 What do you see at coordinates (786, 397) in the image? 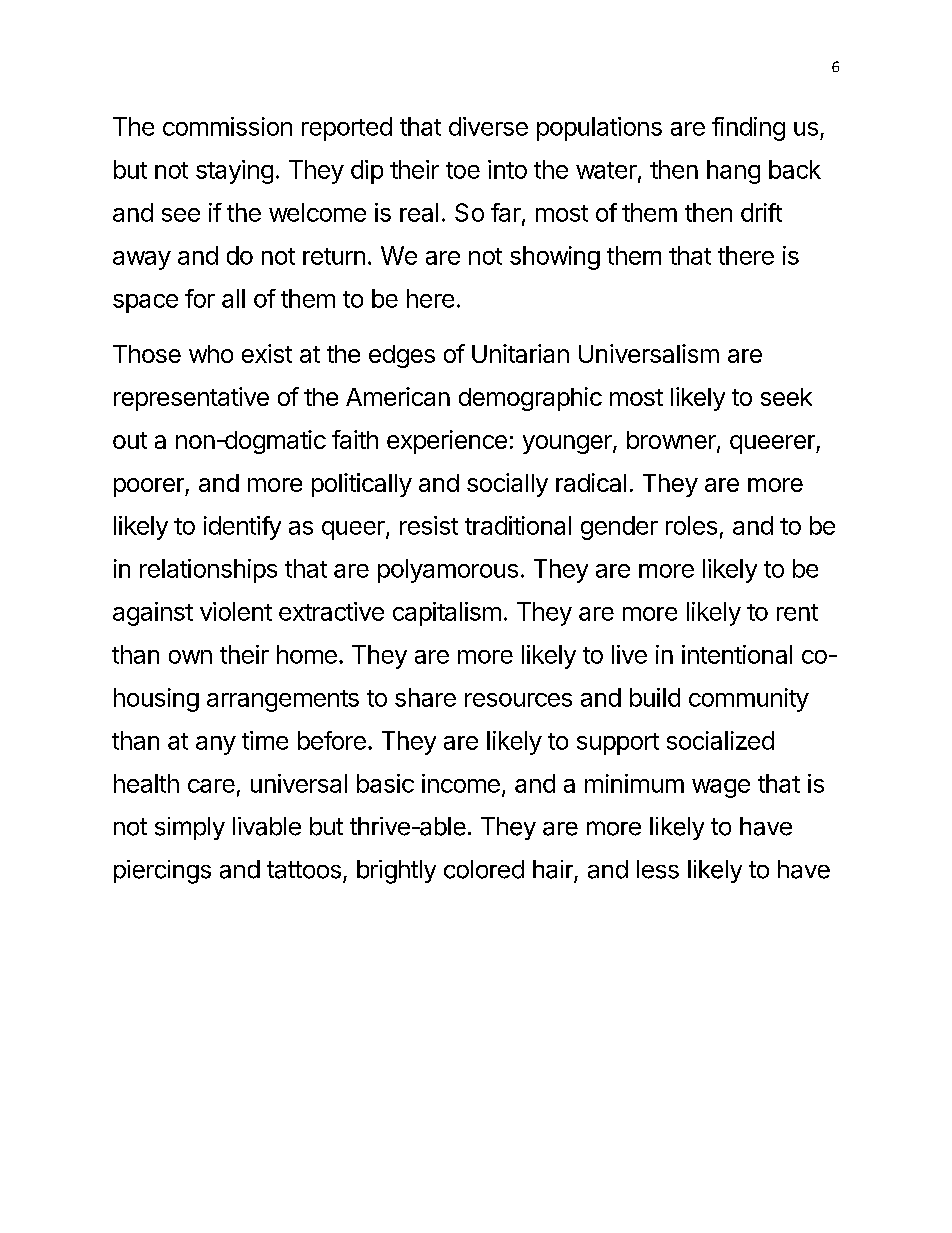
I see `seek` at bounding box center [786, 397].
